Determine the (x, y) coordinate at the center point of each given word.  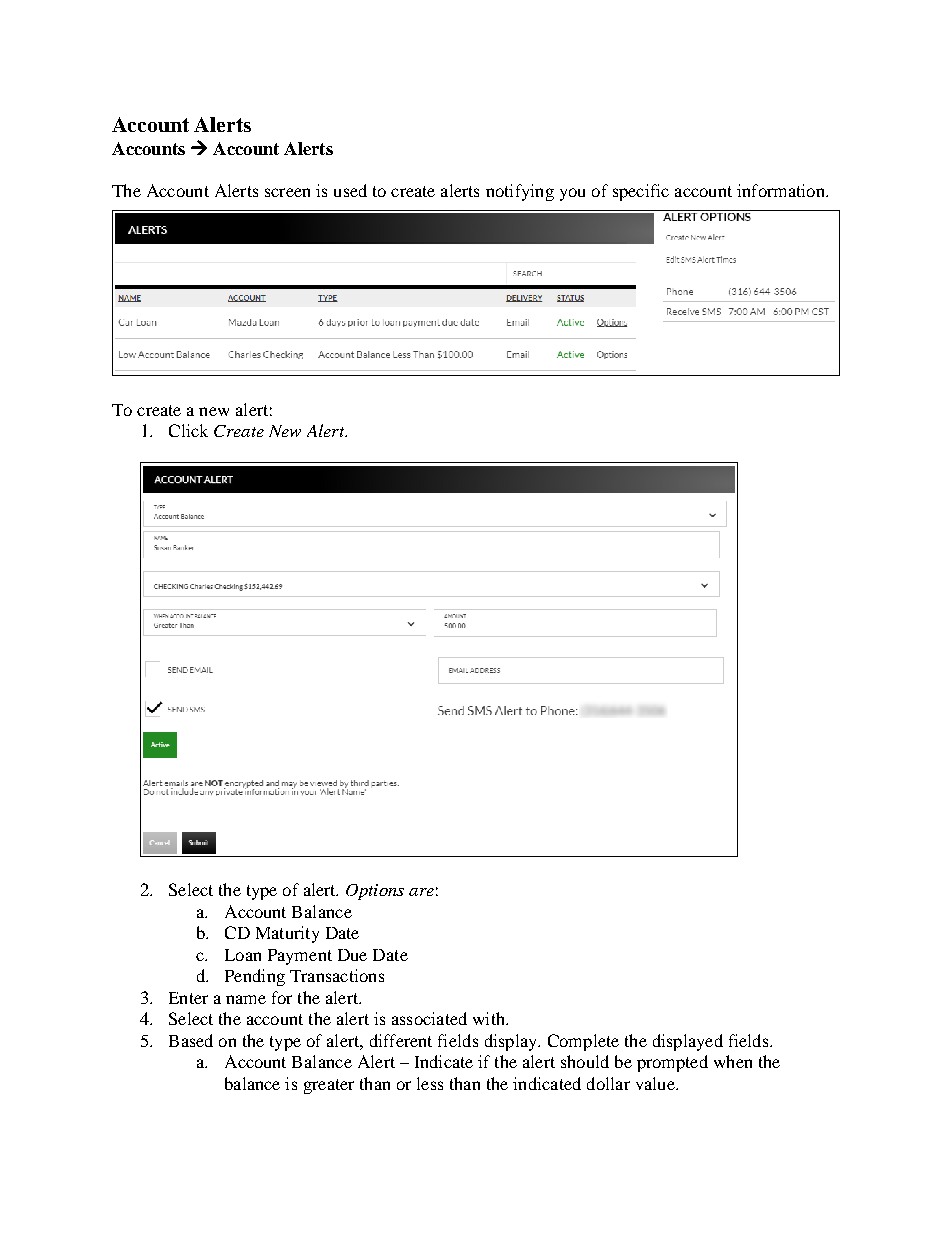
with (490, 1018)
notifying (520, 192)
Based (191, 1040)
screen (287, 192)
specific (641, 192)
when (733, 1061)
